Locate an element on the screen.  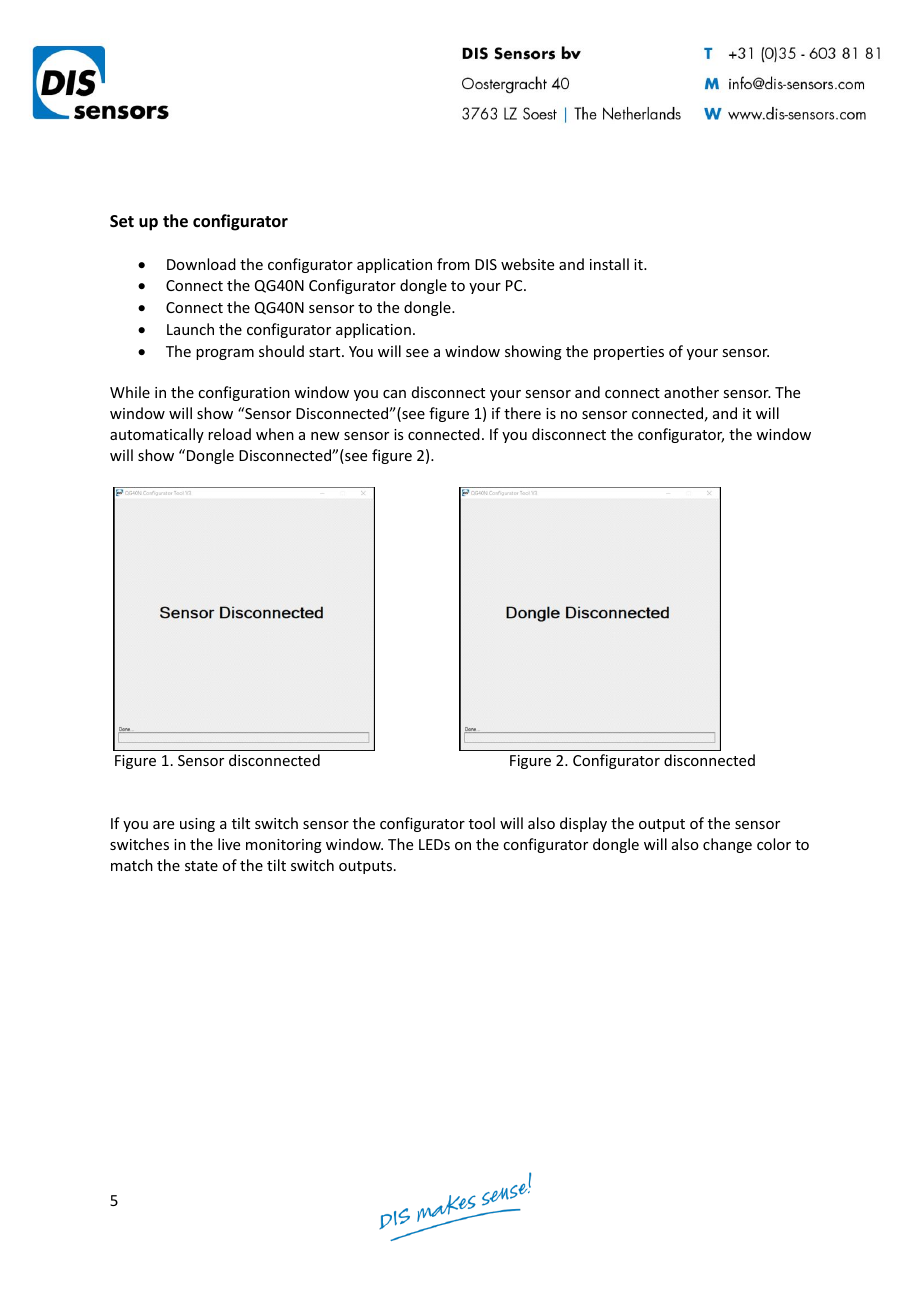
live is located at coordinates (229, 844).
